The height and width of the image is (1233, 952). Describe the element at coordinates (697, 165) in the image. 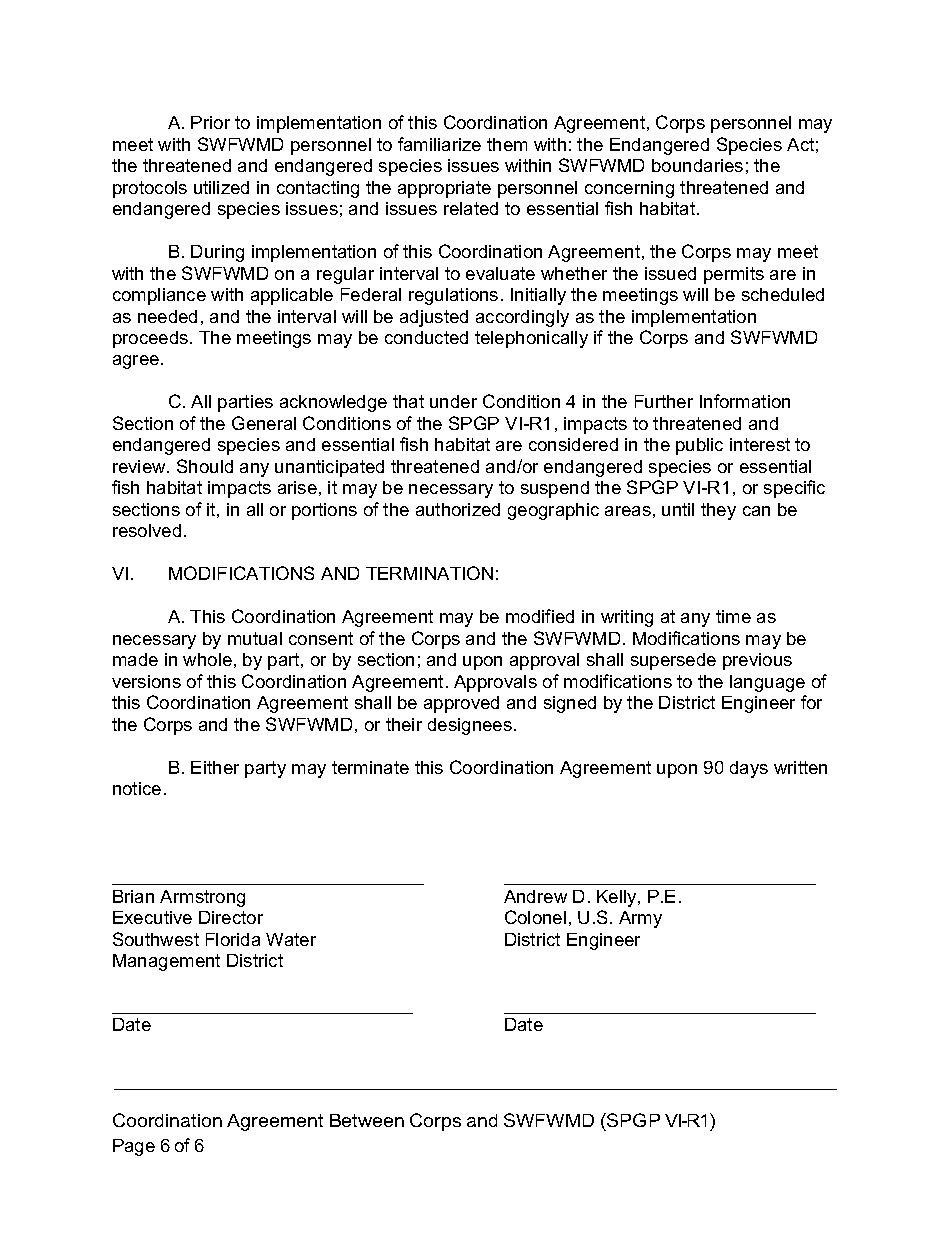

I see `boundaries` at that location.
